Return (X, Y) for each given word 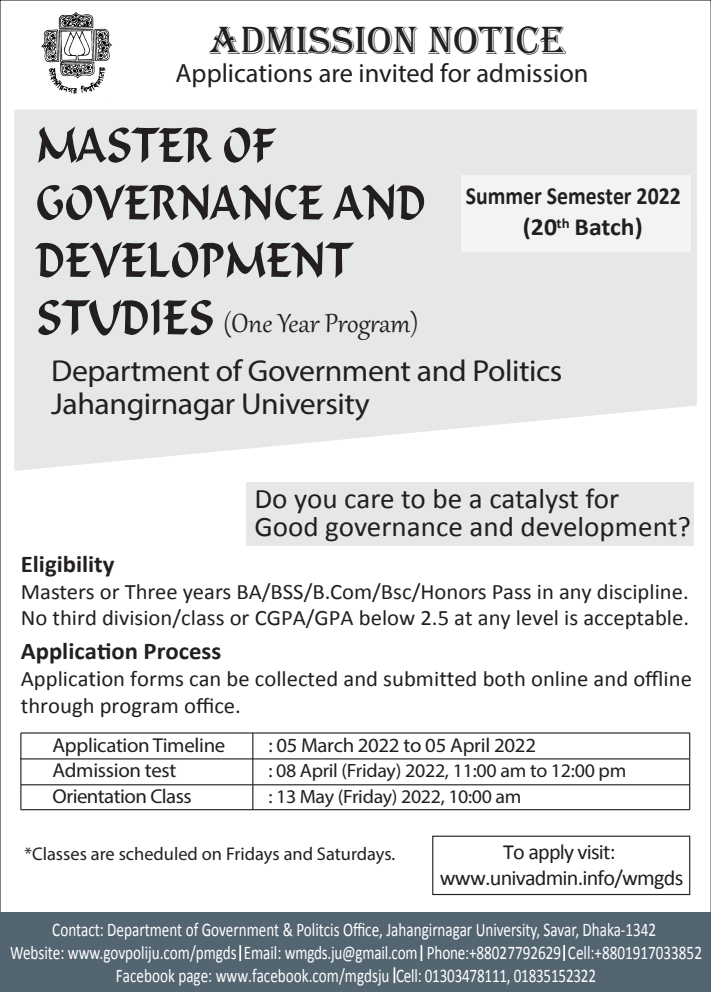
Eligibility (68, 566)
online (560, 679)
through (57, 707)
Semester (589, 196)
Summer (504, 196)
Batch (604, 227)
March (327, 744)
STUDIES (125, 317)
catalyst (534, 501)
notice (497, 40)
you (315, 504)
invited (396, 73)
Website (35, 952)
